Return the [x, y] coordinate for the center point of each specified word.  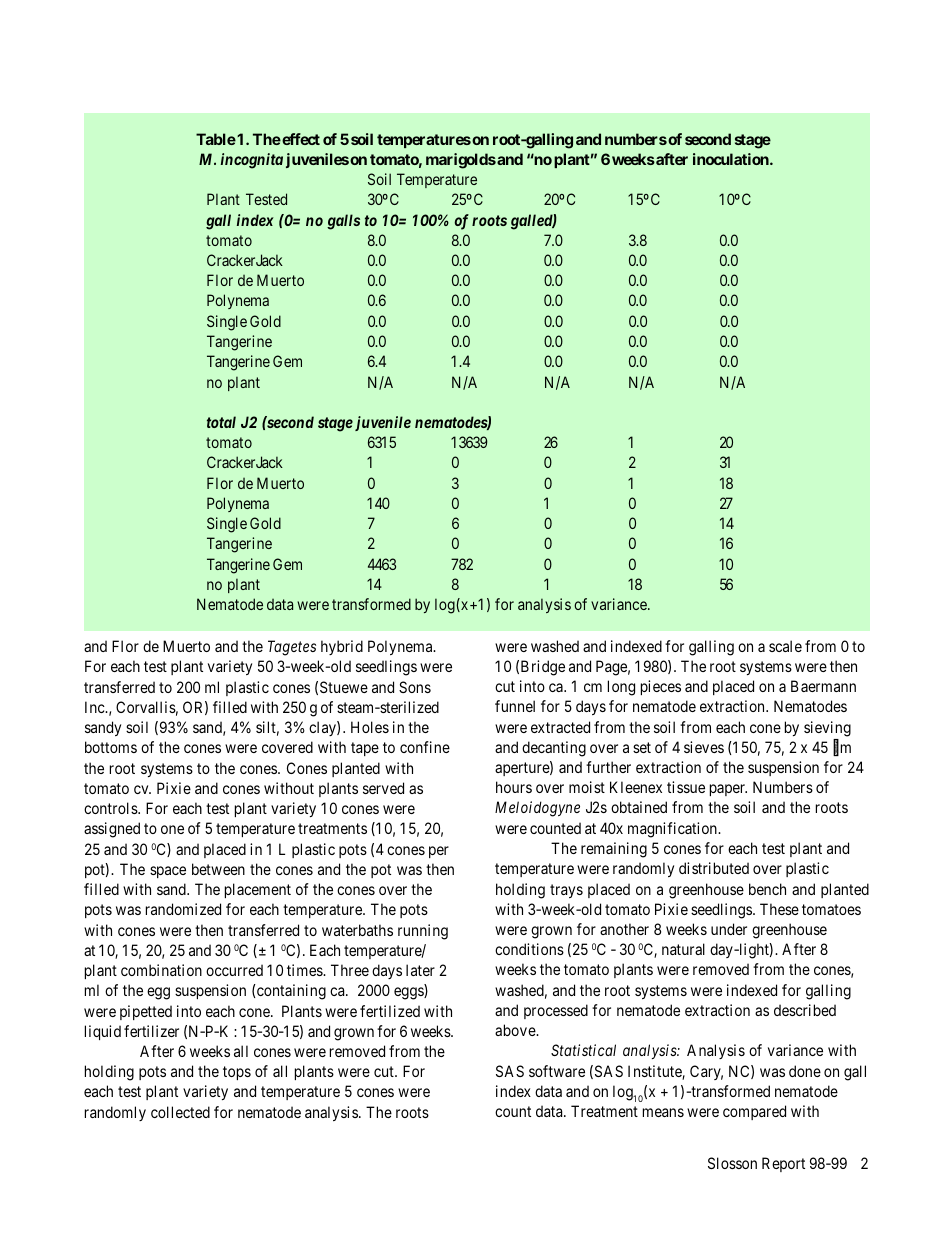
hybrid [342, 647]
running [423, 932]
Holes [370, 727]
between [218, 869]
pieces [661, 687]
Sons [415, 687]
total [221, 422]
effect [300, 139]
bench [767, 889]
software [557, 1071]
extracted [560, 727]
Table [216, 139]
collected [180, 1112]
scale [785, 646]
